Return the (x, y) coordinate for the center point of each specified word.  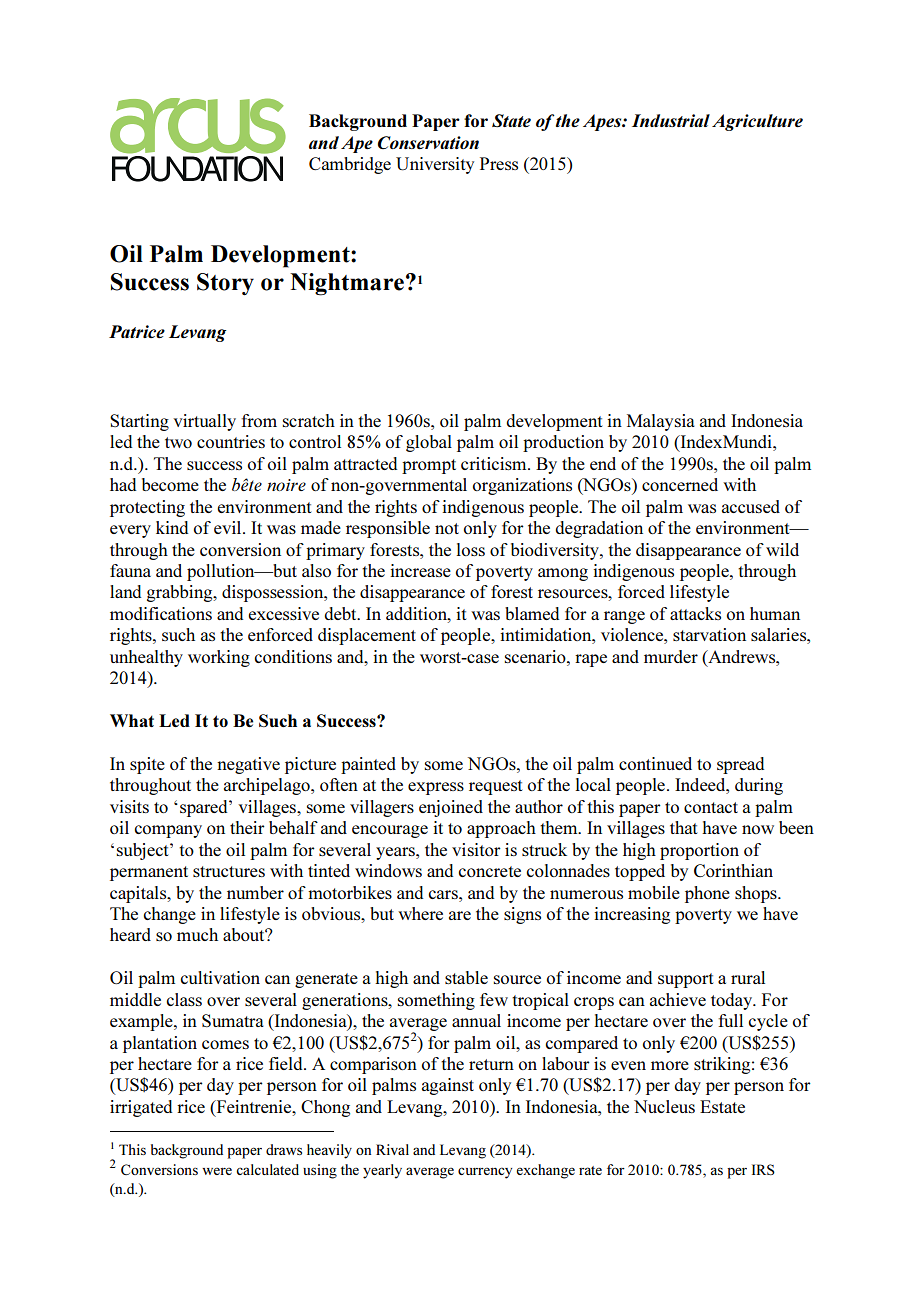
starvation (709, 634)
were (217, 1171)
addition (417, 613)
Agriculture (757, 122)
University (435, 165)
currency (485, 1173)
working (219, 658)
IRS (763, 1169)
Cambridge (350, 165)
